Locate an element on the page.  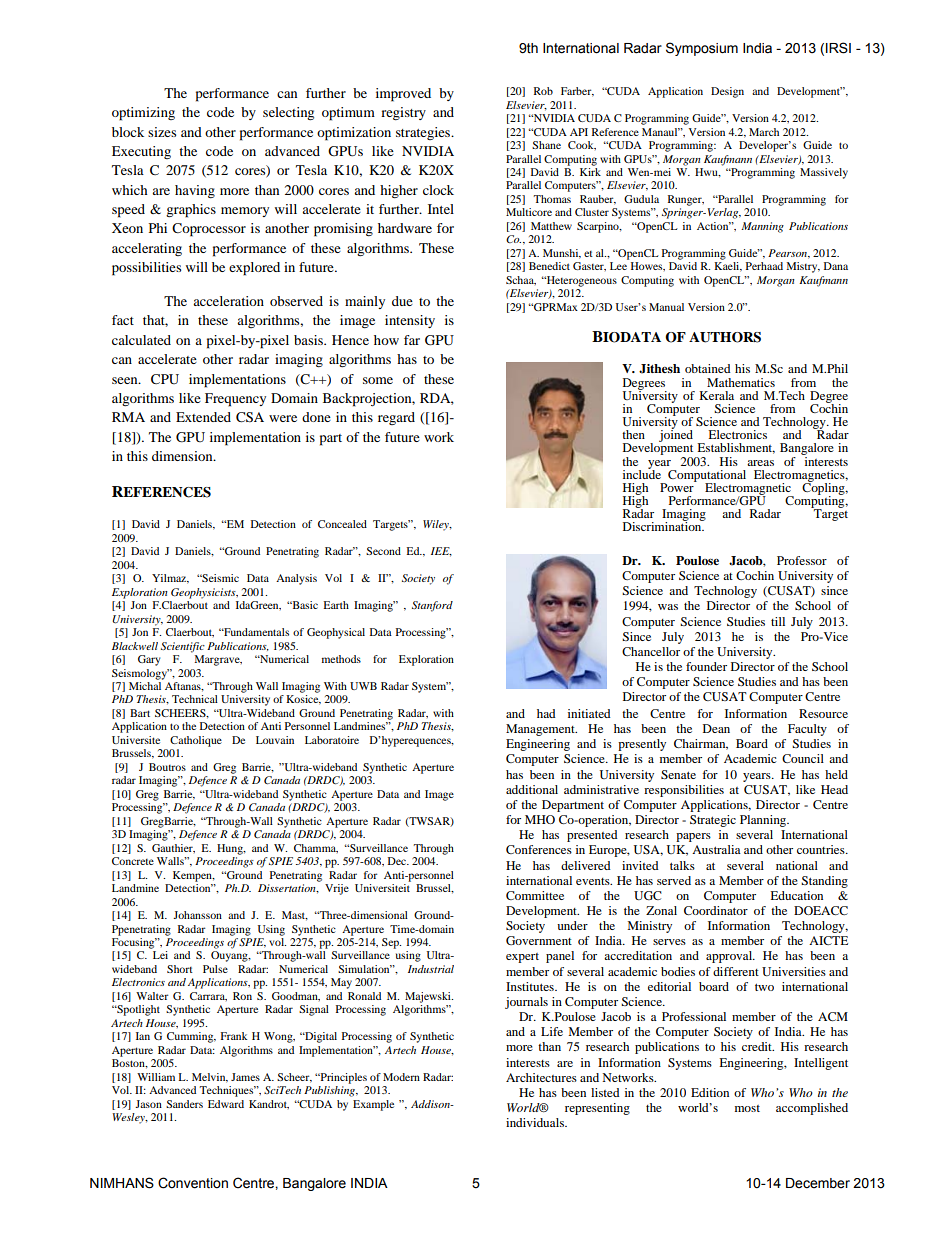
individuals is located at coordinates (536, 1122).
